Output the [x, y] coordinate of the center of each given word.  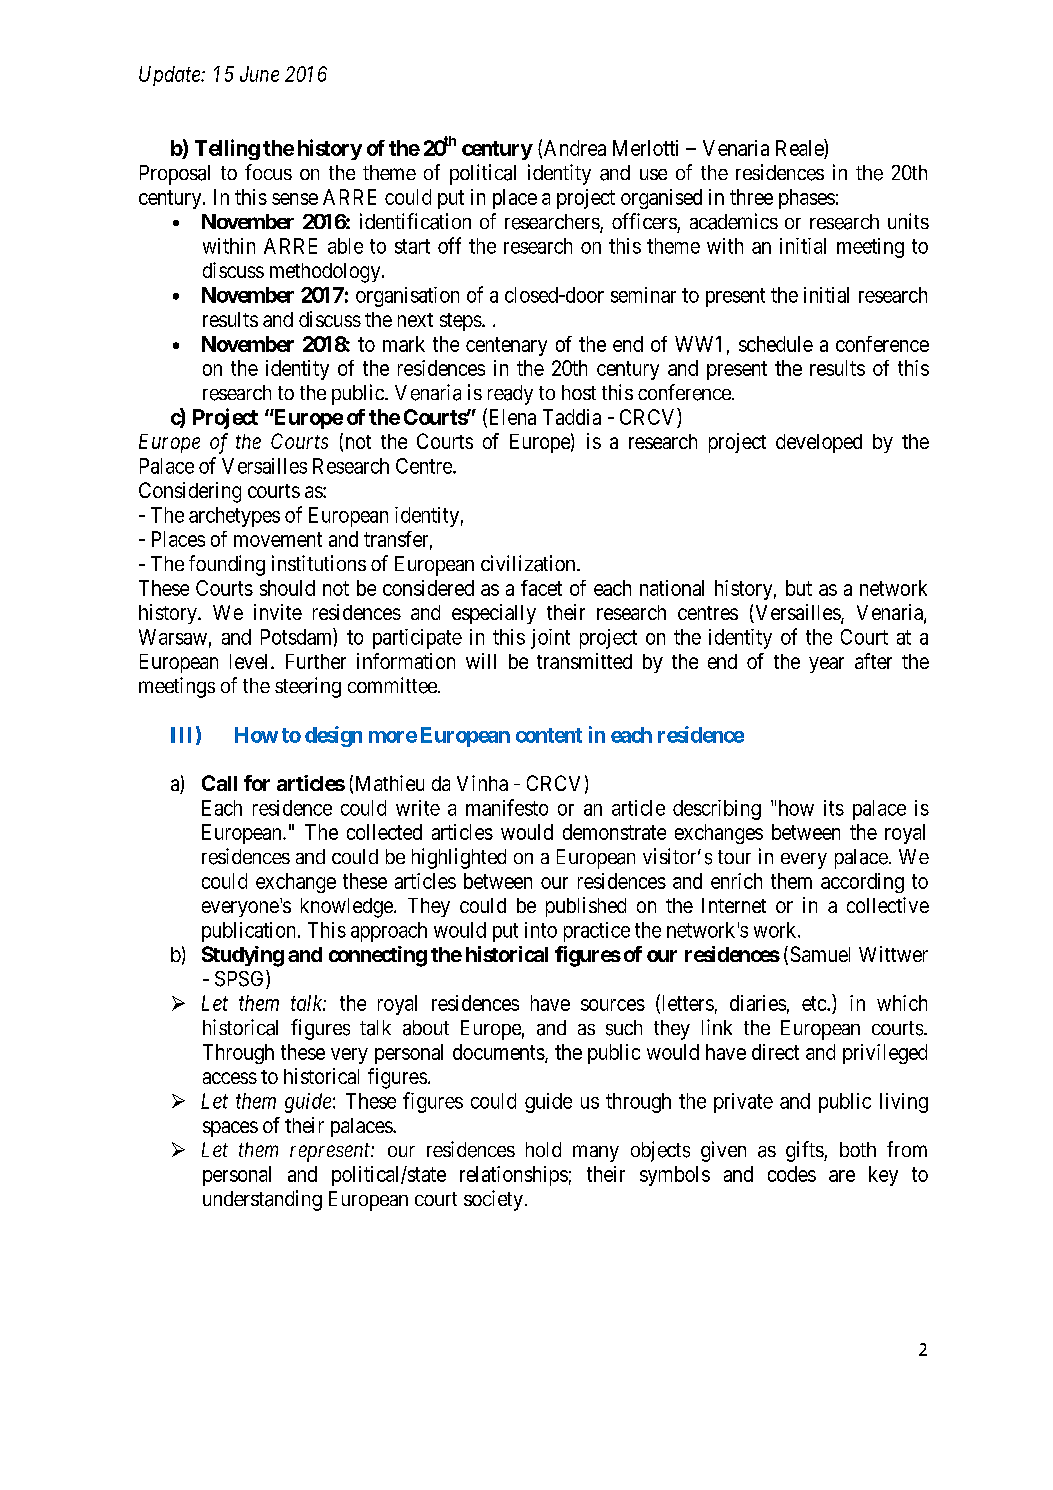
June [259, 74]
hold [543, 1149]
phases [807, 199]
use [653, 174]
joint [550, 639]
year [826, 665]
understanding [262, 1200]
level [251, 661]
